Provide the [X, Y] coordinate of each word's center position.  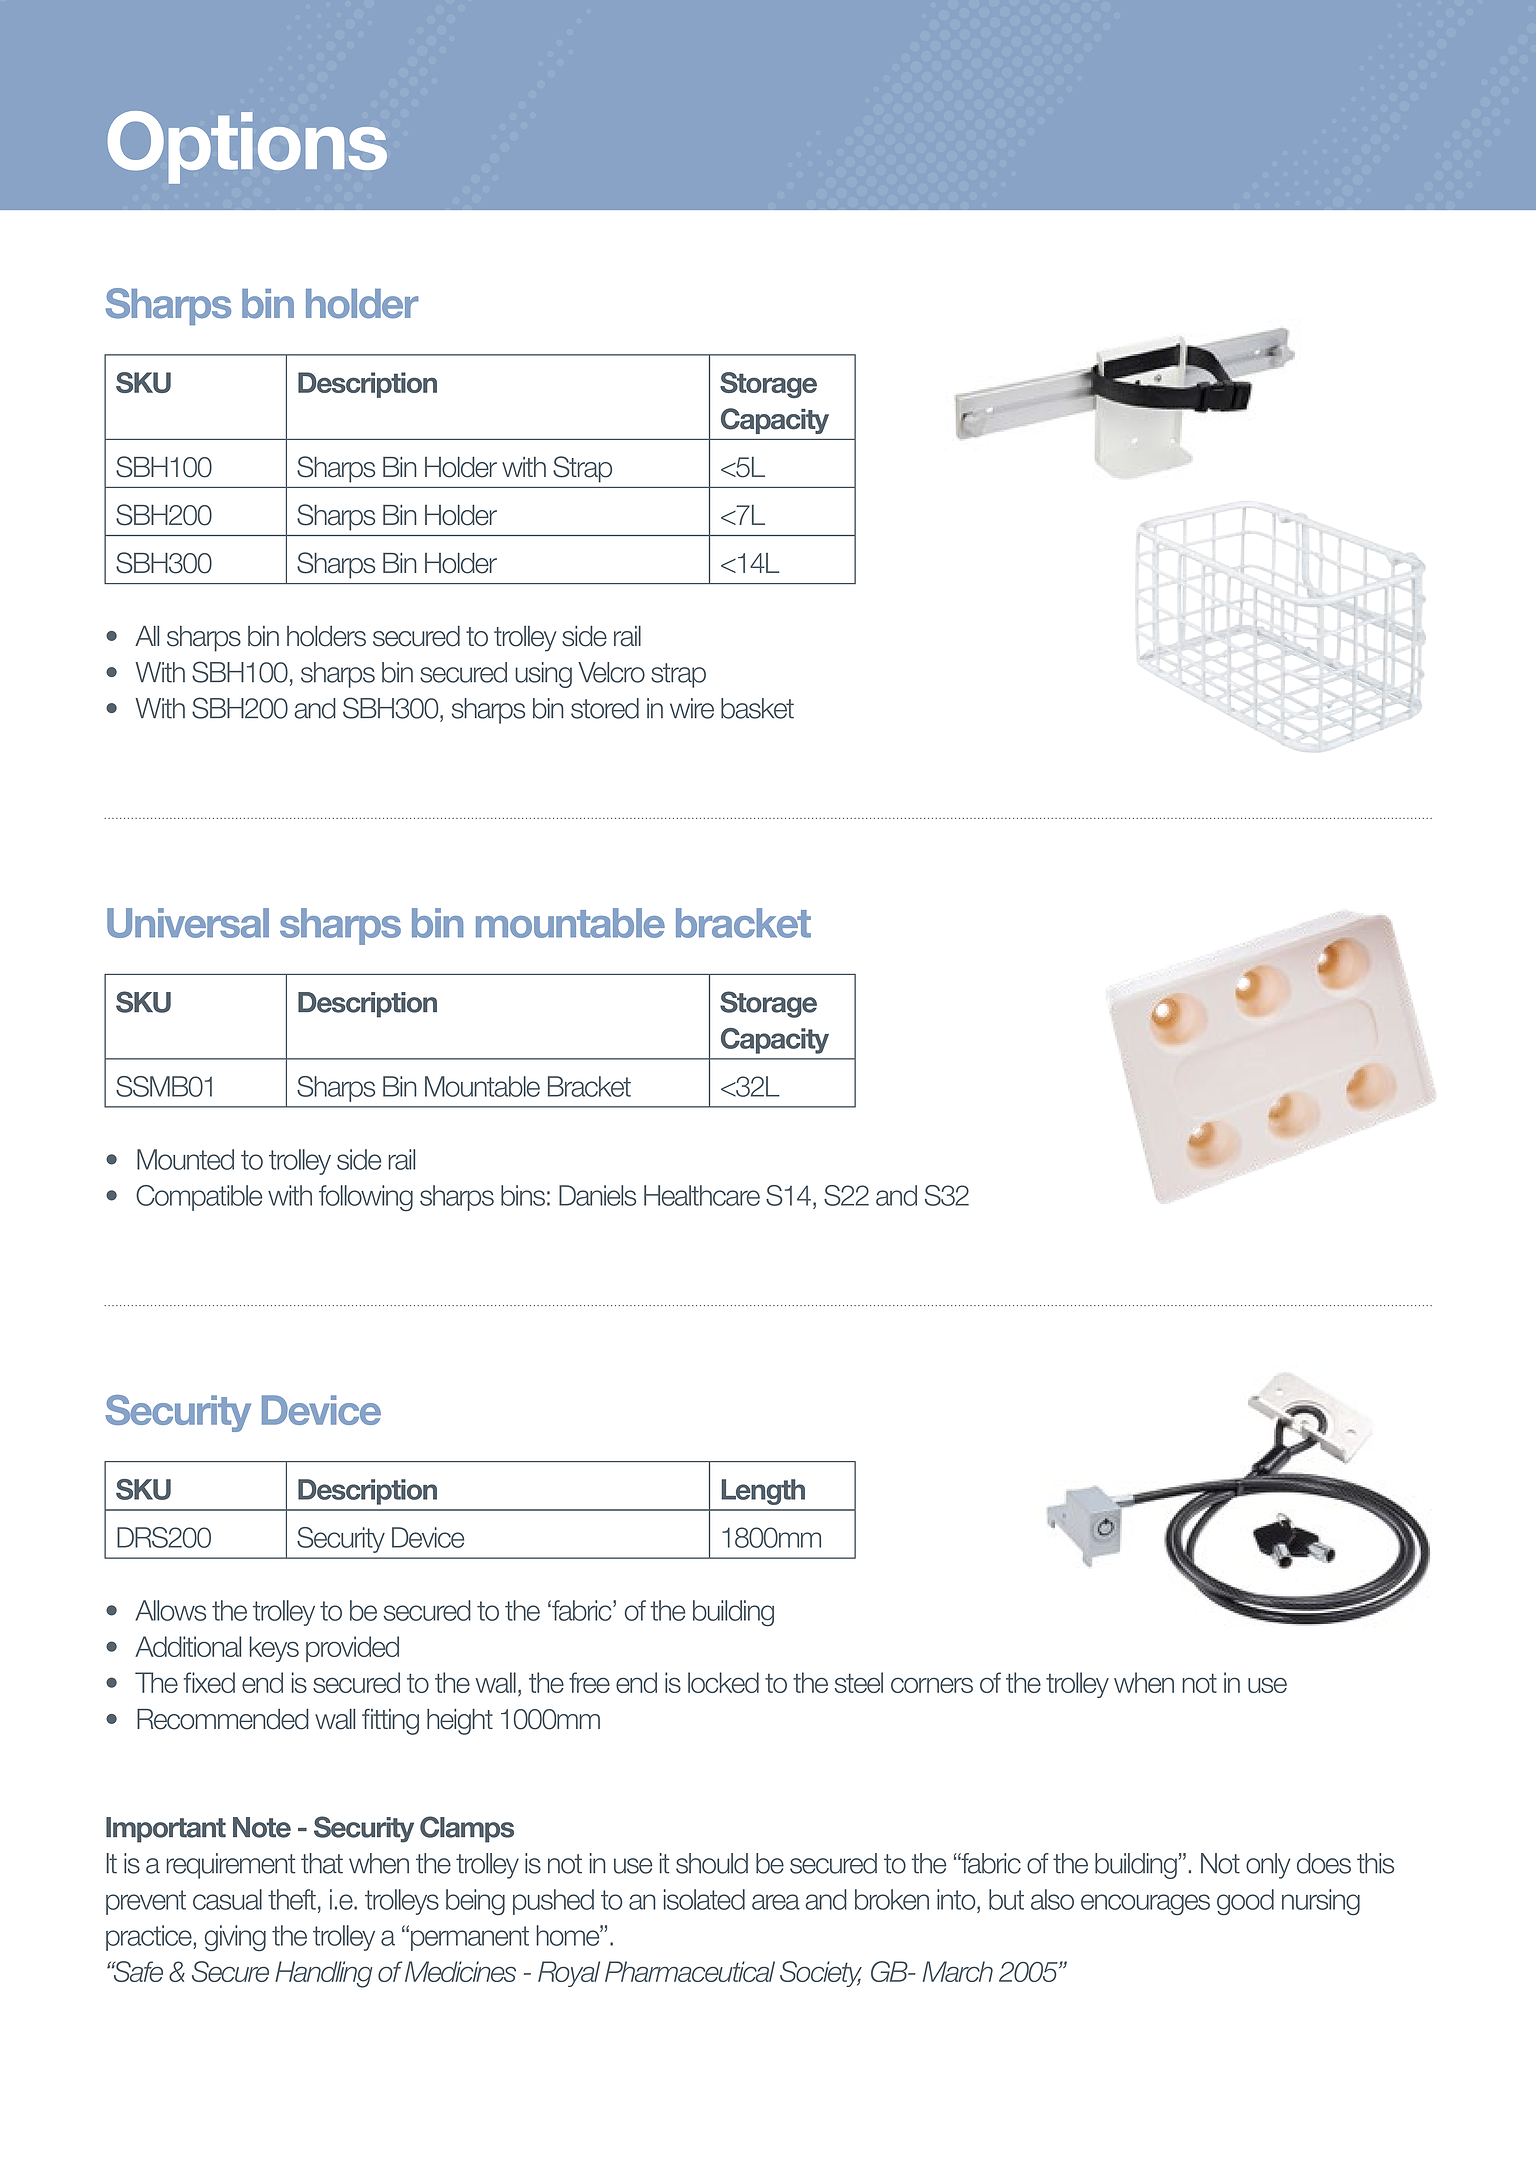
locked [723, 1682]
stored [605, 708]
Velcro [611, 672]
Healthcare [702, 1195]
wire [692, 708]
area [776, 1902]
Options [247, 147]
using [543, 675]
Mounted [185, 1159]
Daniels [597, 1195]
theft [292, 1899]
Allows [170, 1610]
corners [932, 1685]
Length [763, 1492]
